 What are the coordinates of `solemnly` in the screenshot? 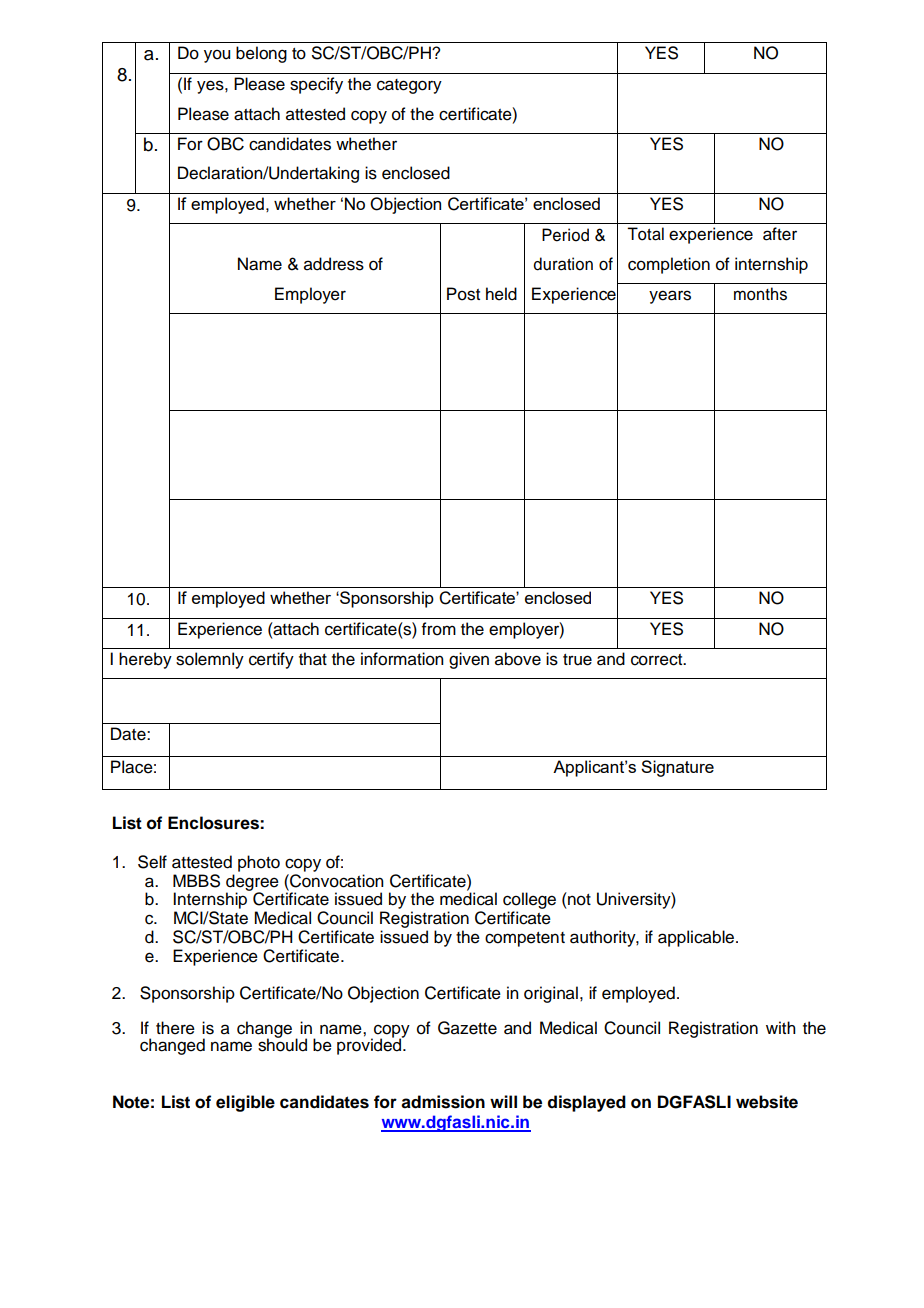 It's located at (210, 660).
